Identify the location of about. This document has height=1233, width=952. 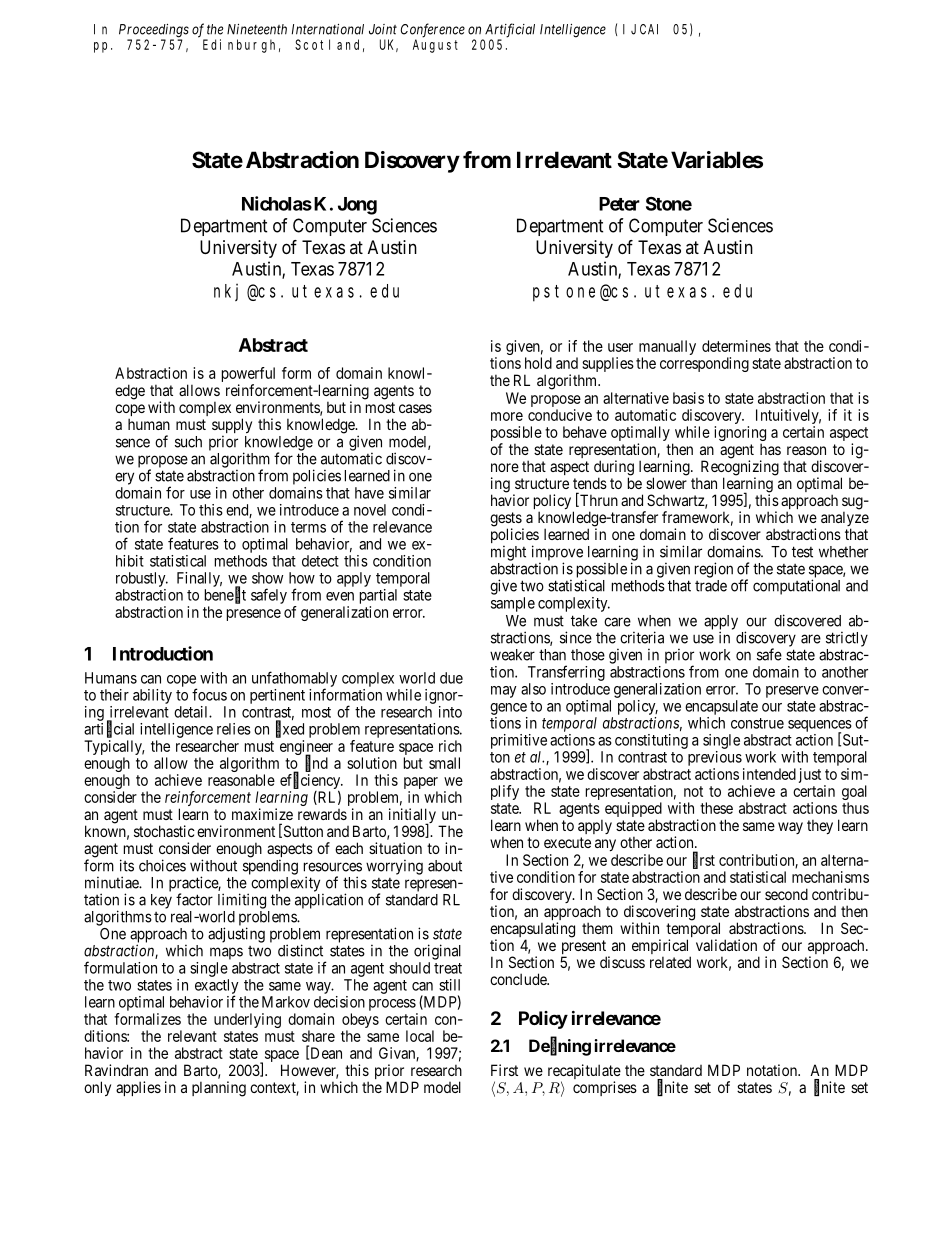
(445, 866).
